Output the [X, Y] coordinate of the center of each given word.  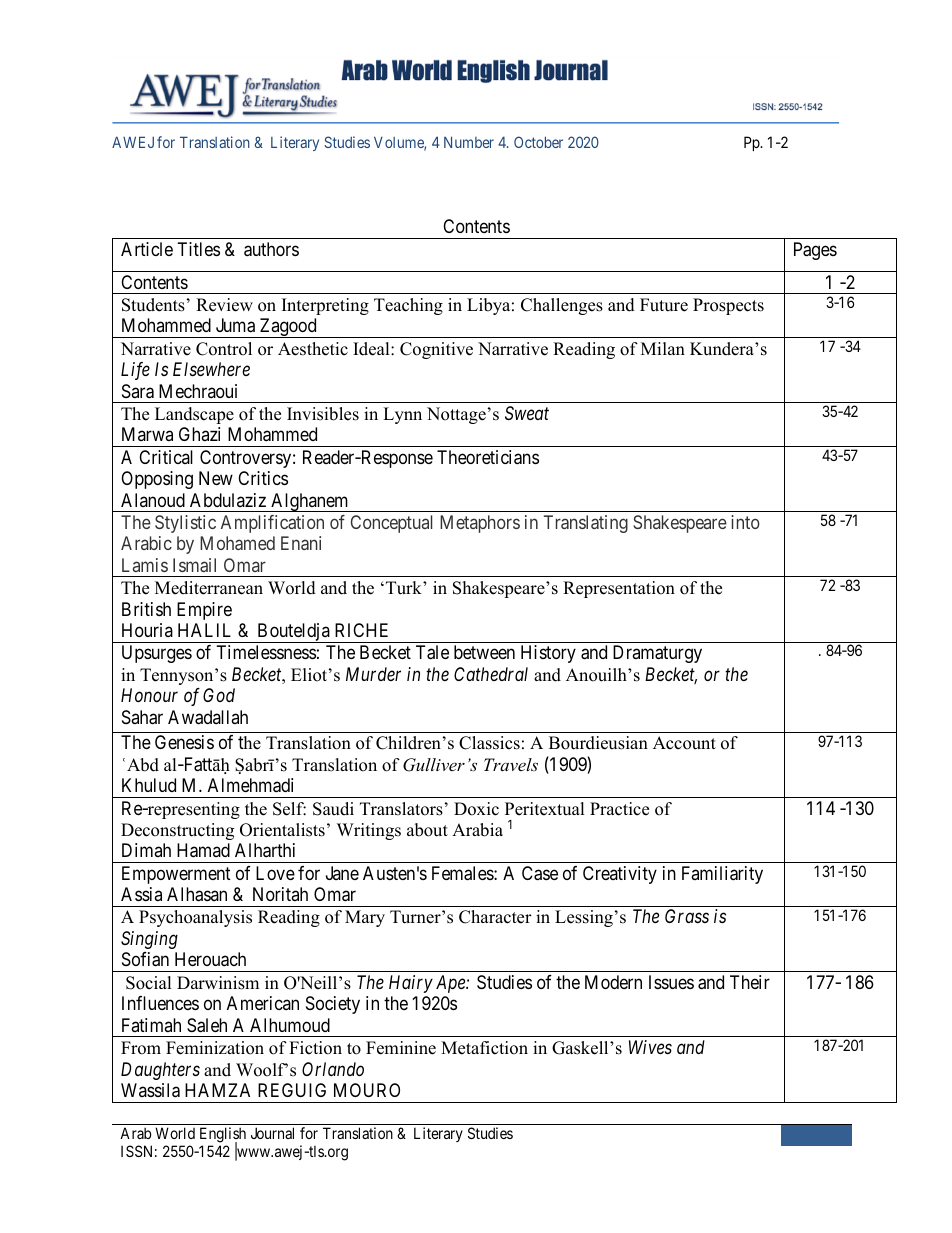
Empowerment [176, 875]
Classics [489, 743]
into [745, 522]
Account [684, 743]
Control [224, 349]
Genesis [184, 742]
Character [495, 917]
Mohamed [237, 543]
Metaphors [480, 524]
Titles [199, 249]
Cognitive [436, 350]
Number [469, 142]
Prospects [728, 306]
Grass [687, 916]
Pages [815, 251]
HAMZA [217, 1090]
